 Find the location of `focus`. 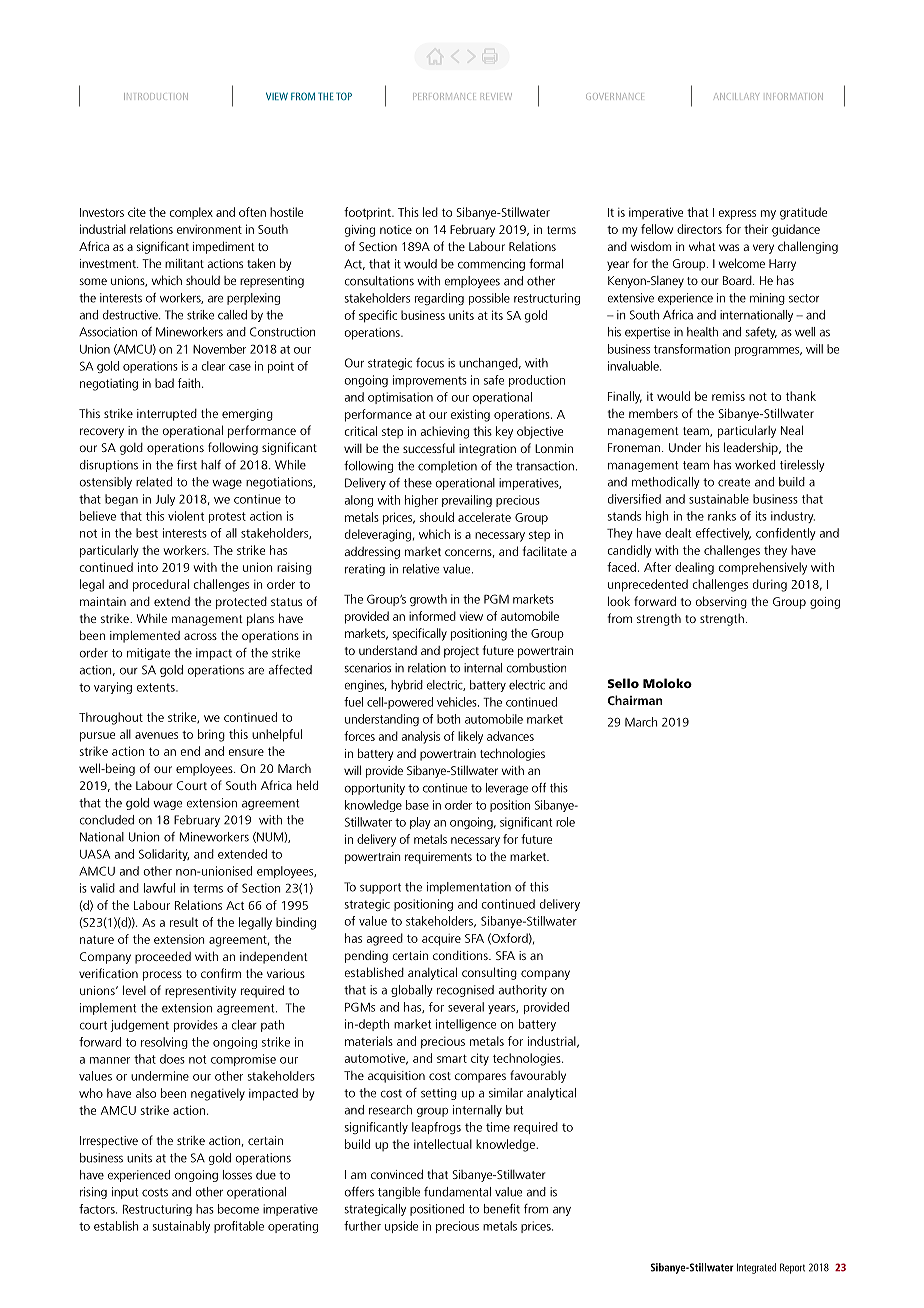

focus is located at coordinates (430, 363).
